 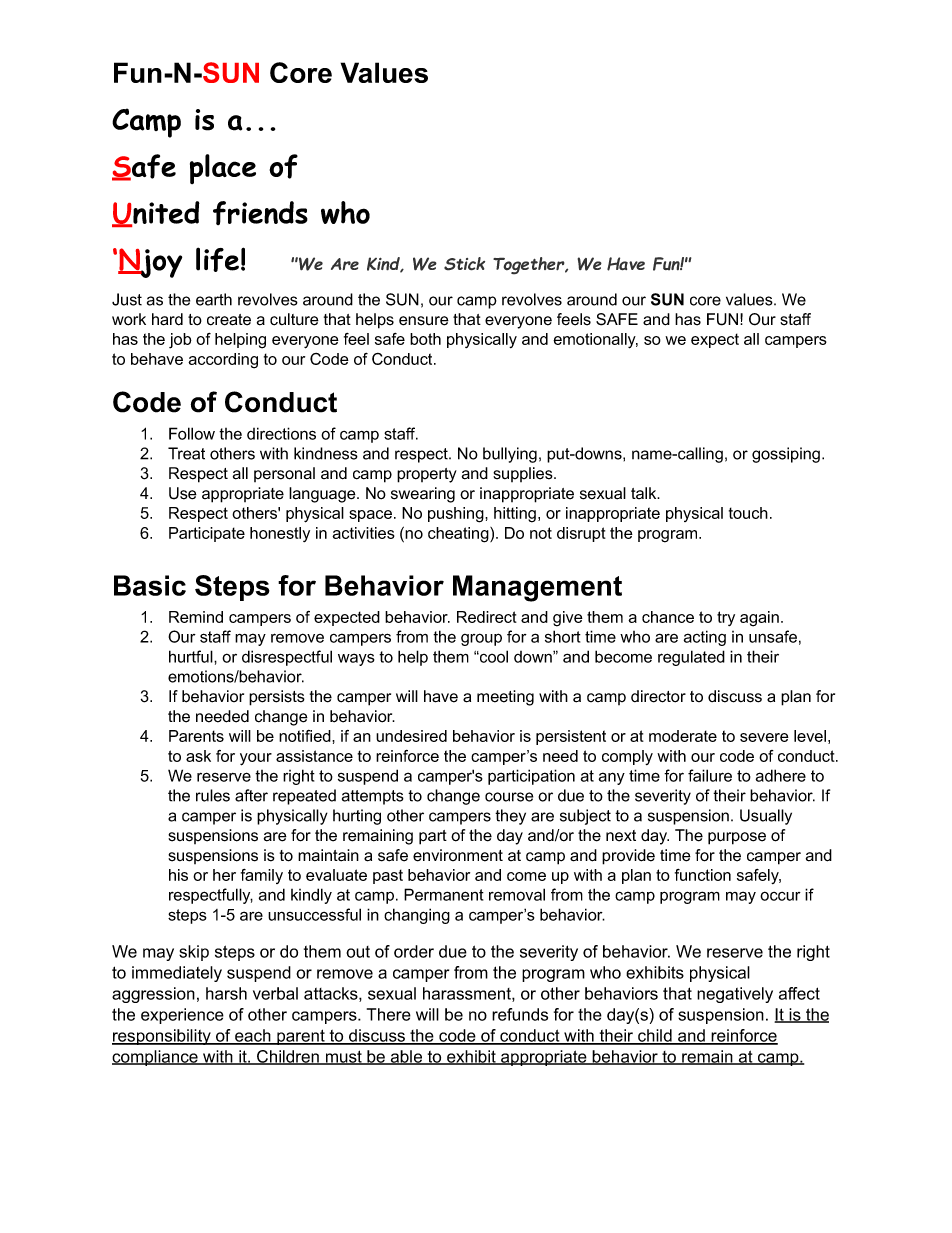 What do you see at coordinates (182, 1016) in the screenshot?
I see `experience` at bounding box center [182, 1016].
